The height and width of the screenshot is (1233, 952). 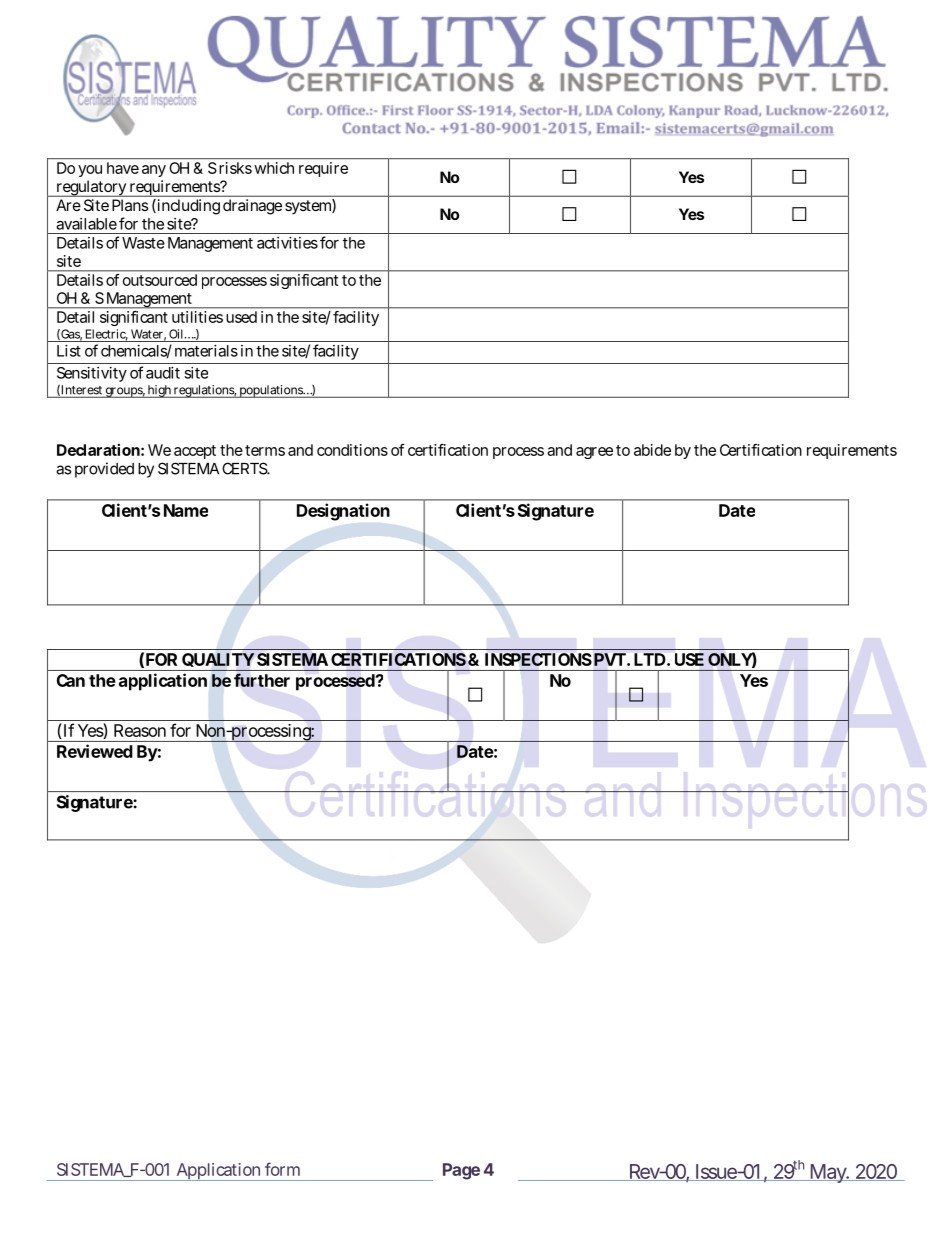 What do you see at coordinates (154, 171) in the screenshot?
I see `any` at bounding box center [154, 171].
